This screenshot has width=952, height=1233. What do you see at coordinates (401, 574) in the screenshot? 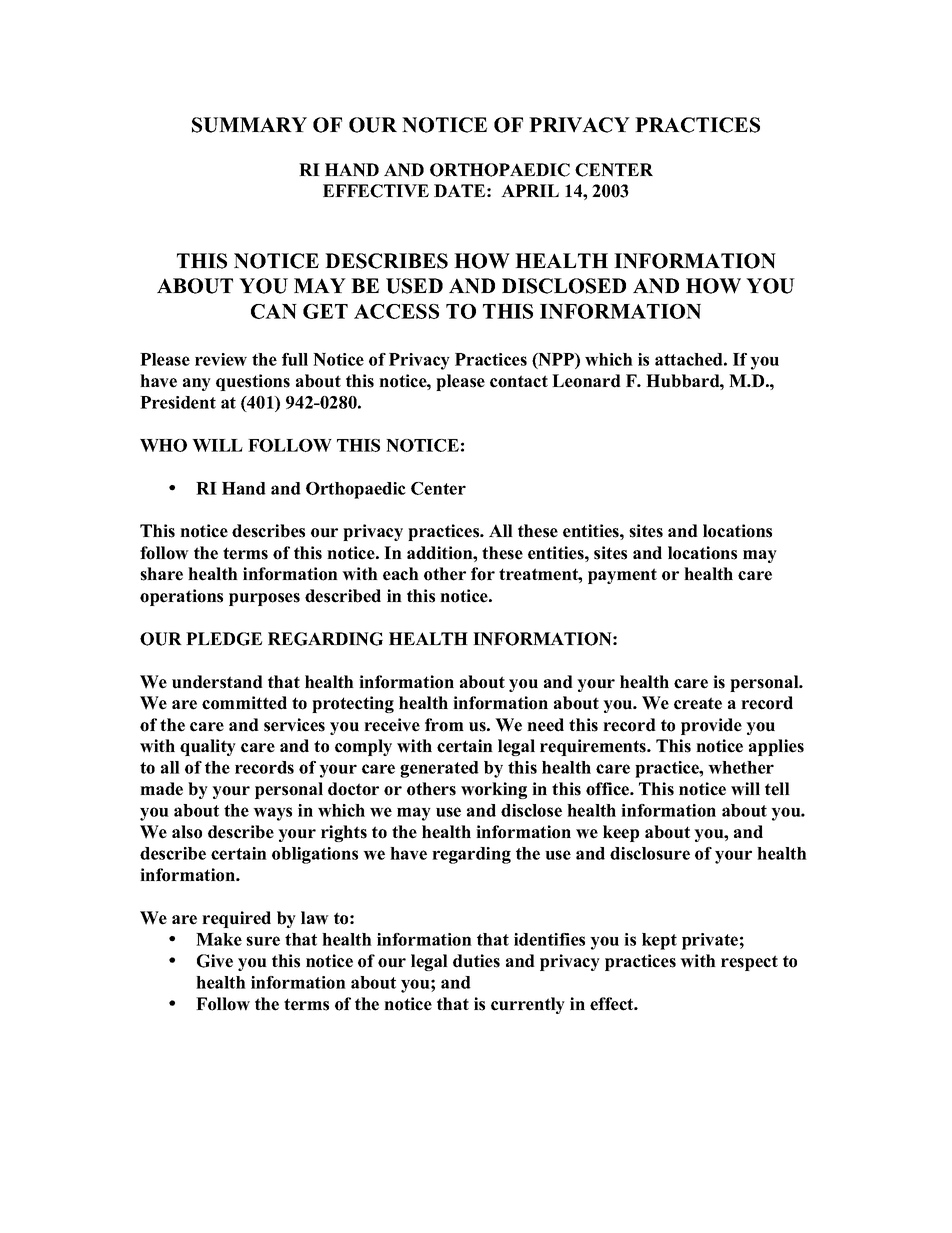
I see `each` at bounding box center [401, 574].
